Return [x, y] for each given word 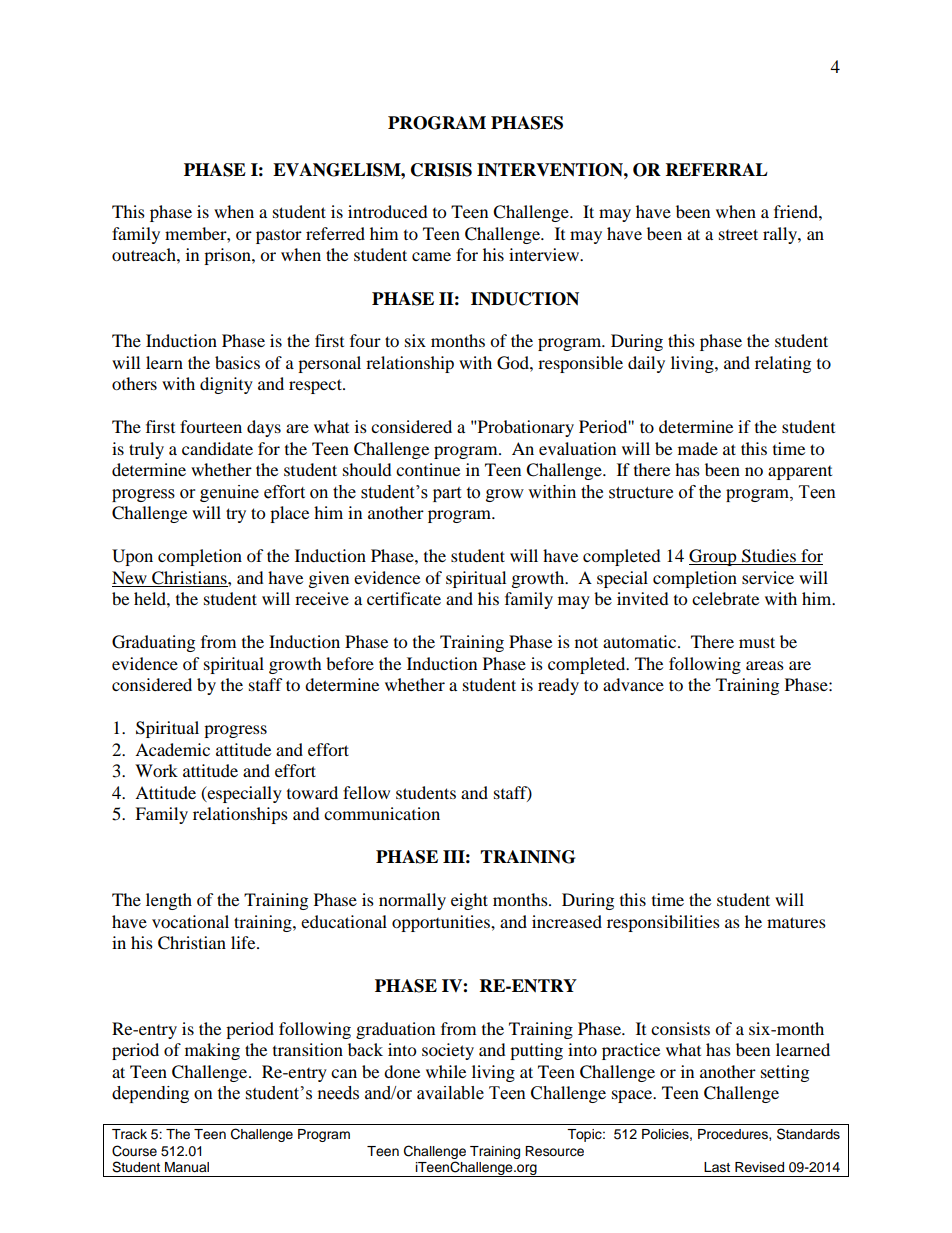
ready [558, 686]
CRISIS [441, 170]
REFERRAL [717, 169]
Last [717, 1167]
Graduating [153, 643]
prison [228, 256]
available [450, 1093]
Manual [187, 1167]
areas [765, 665]
